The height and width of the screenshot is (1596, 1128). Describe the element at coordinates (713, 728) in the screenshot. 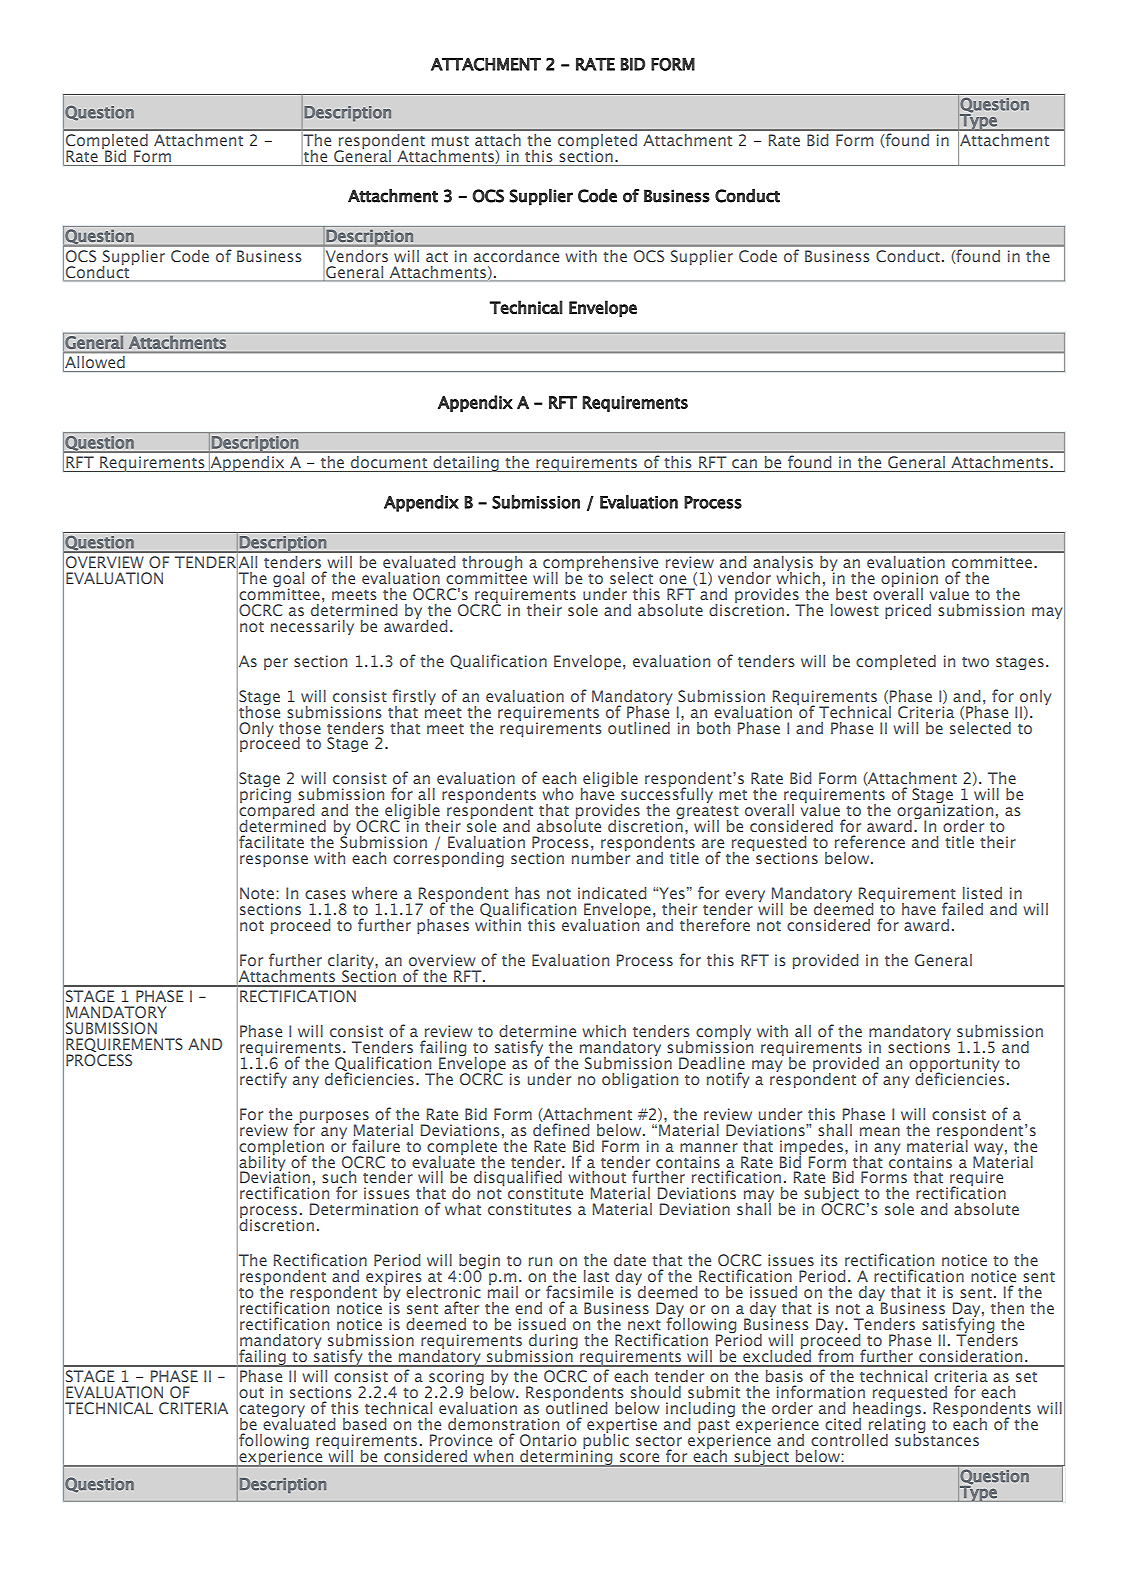

I see `both` at that location.
